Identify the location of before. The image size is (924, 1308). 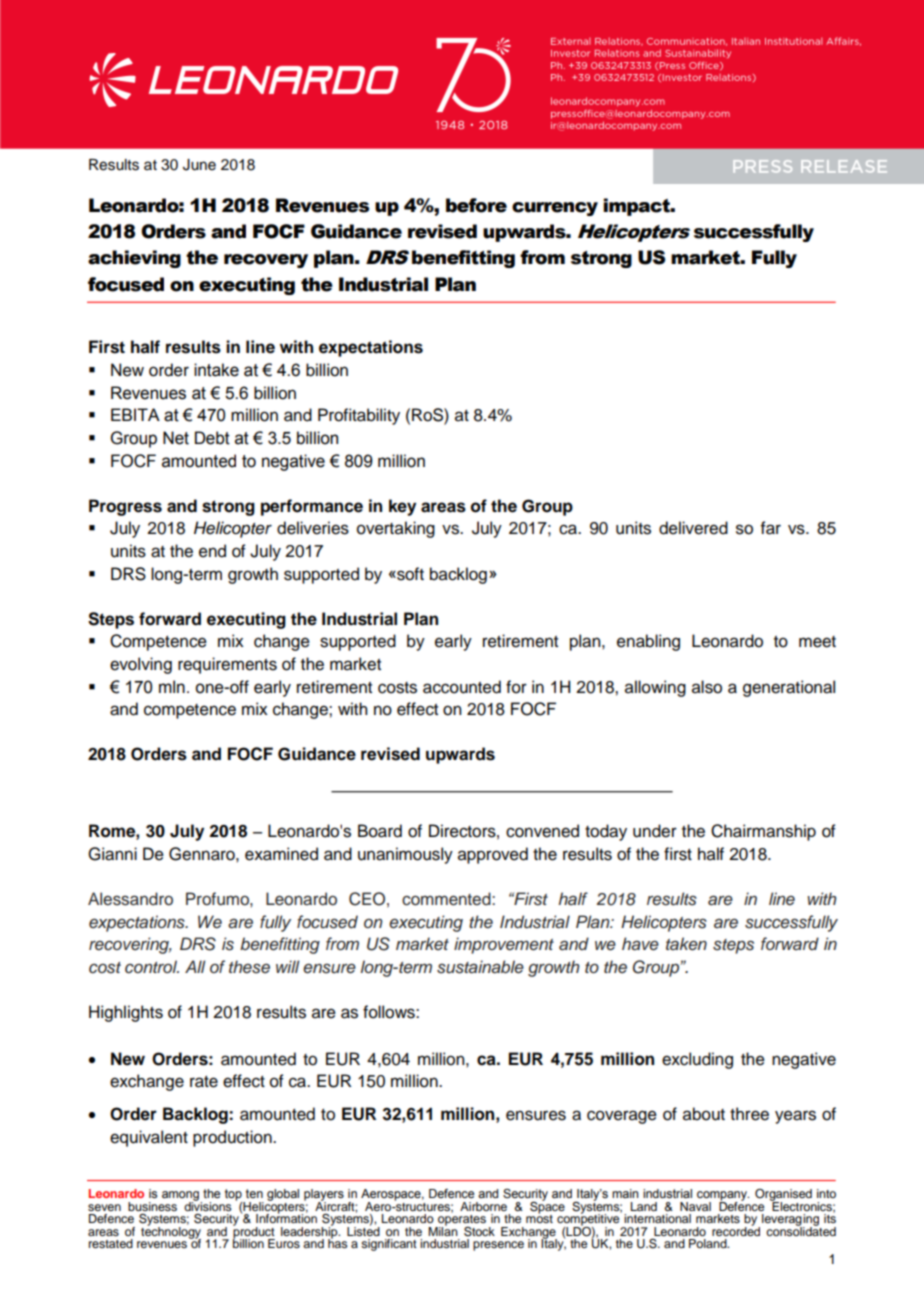
(476, 205).
